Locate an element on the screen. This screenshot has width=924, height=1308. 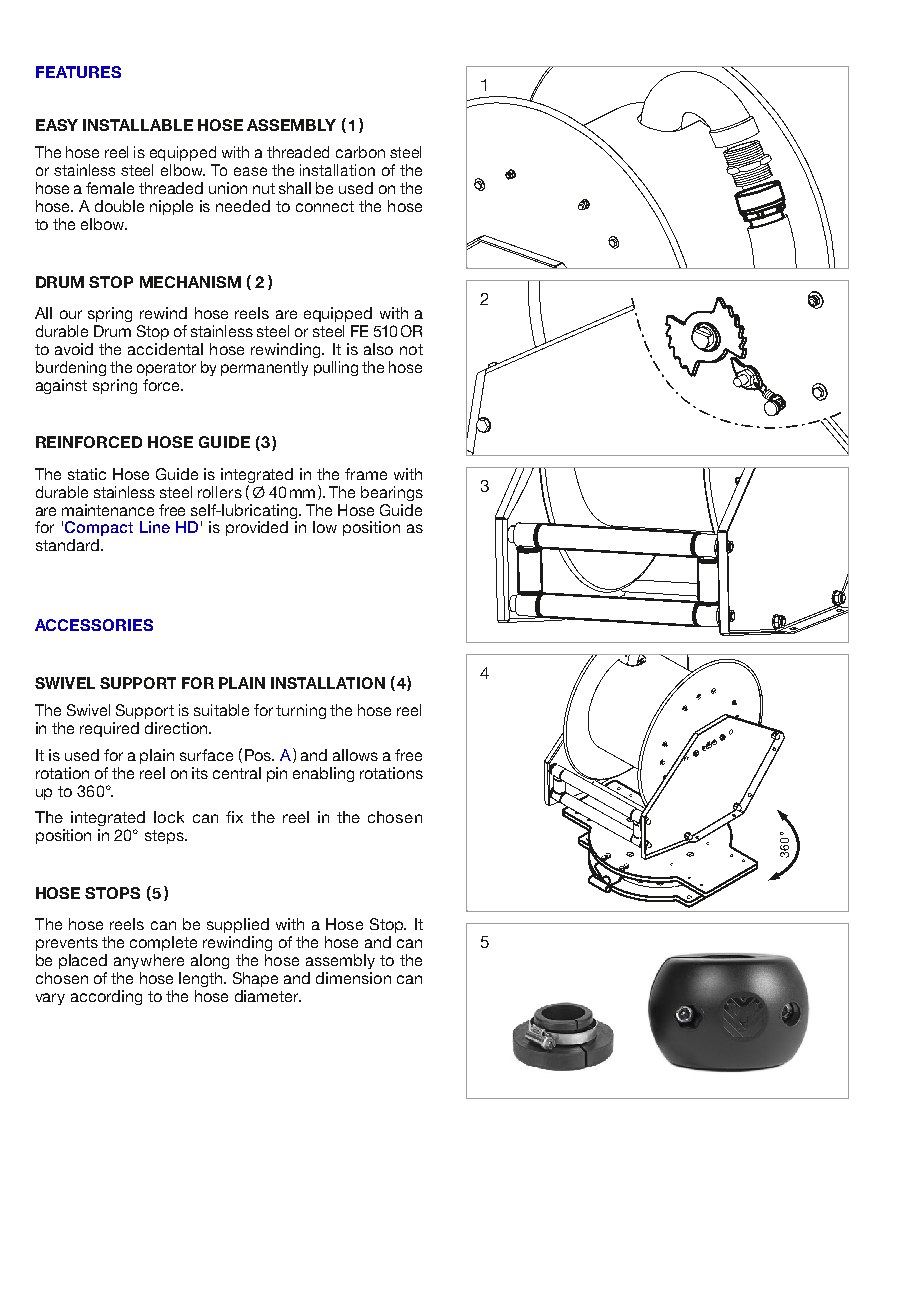
along is located at coordinates (210, 961).
